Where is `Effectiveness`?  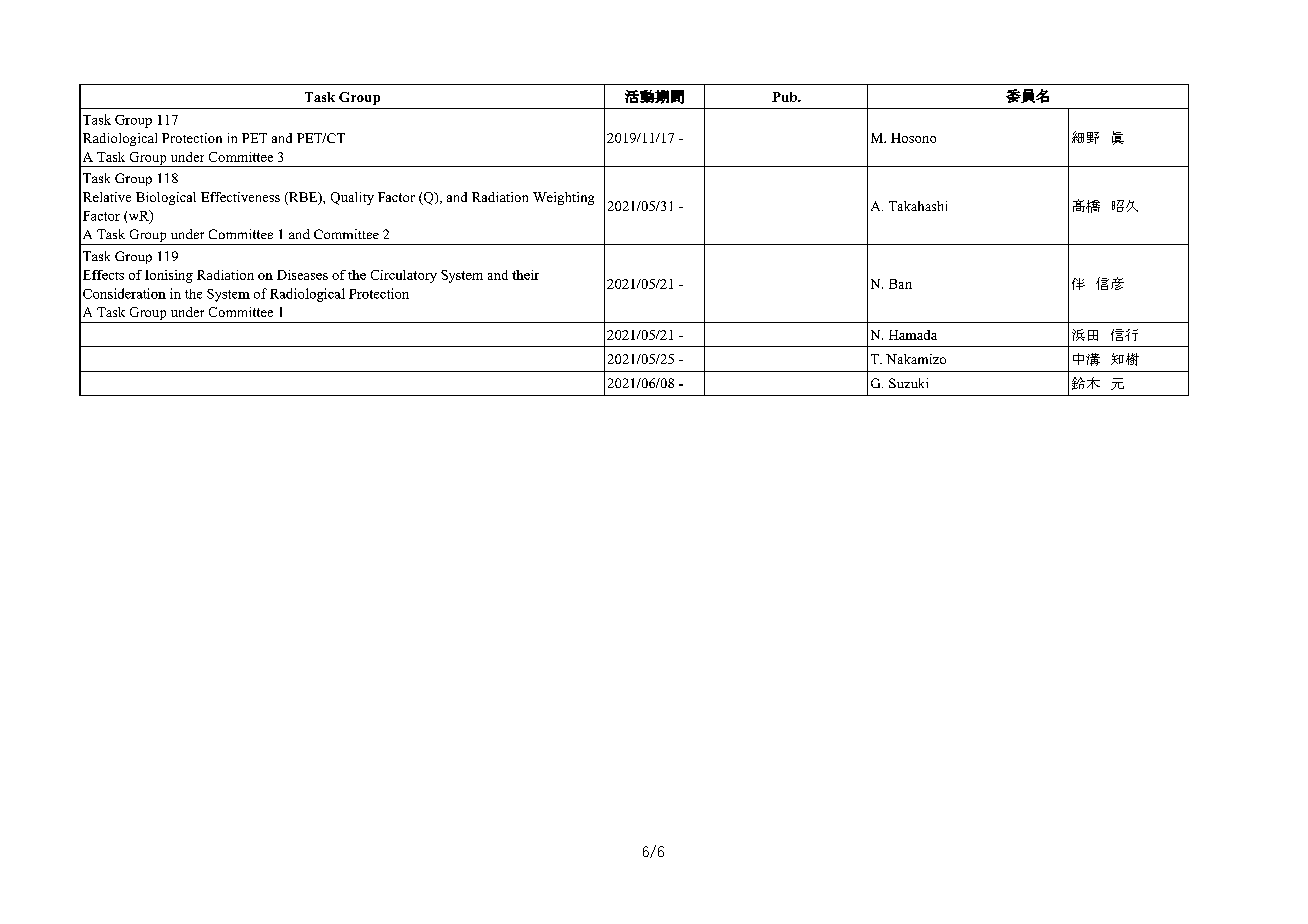 Effectiveness is located at coordinates (240, 197).
